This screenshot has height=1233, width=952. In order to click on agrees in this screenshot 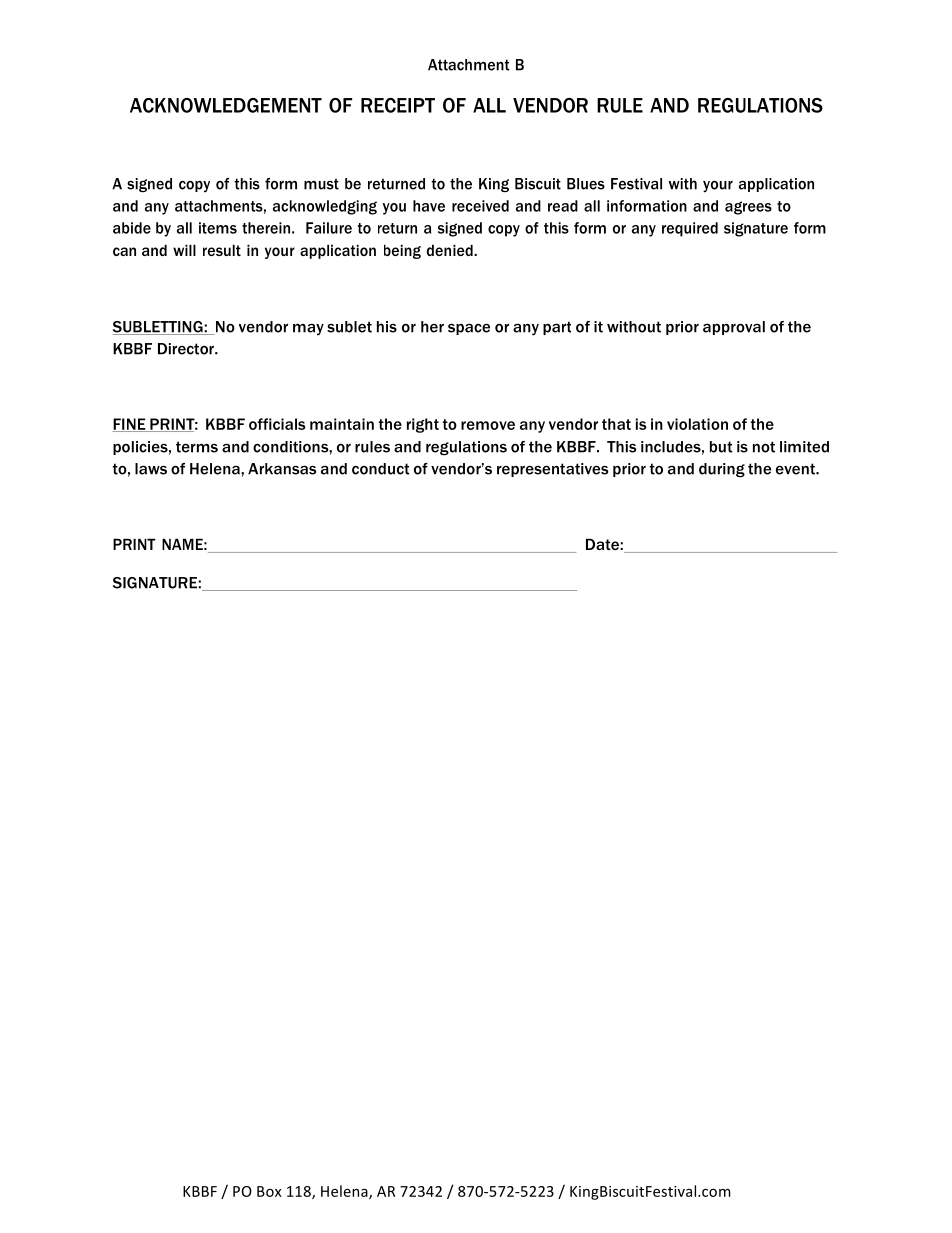, I will do `click(748, 208)`.
